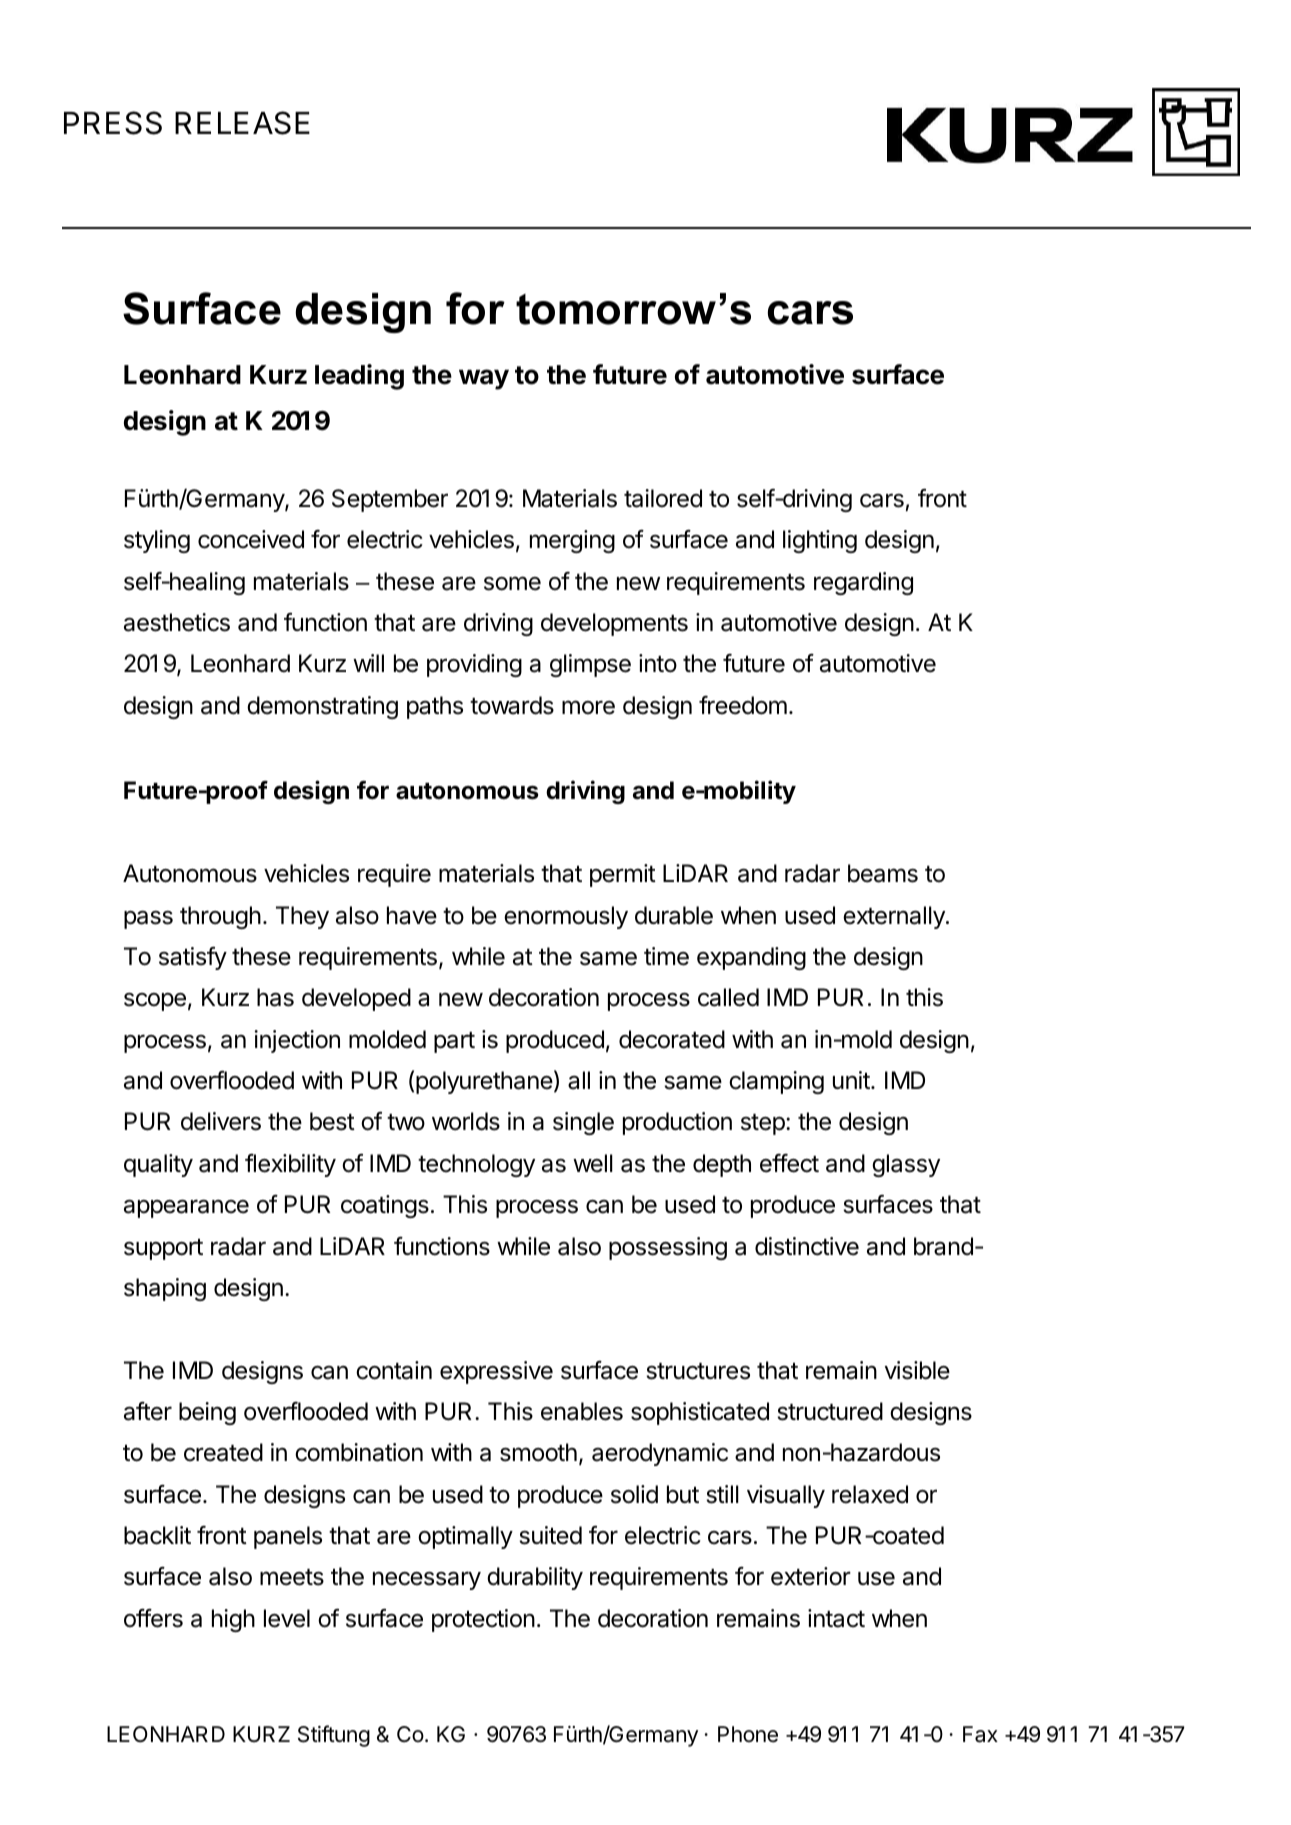 This page has width=1291, height=1825. What do you see at coordinates (572, 541) in the page?
I see `merging` at bounding box center [572, 541].
